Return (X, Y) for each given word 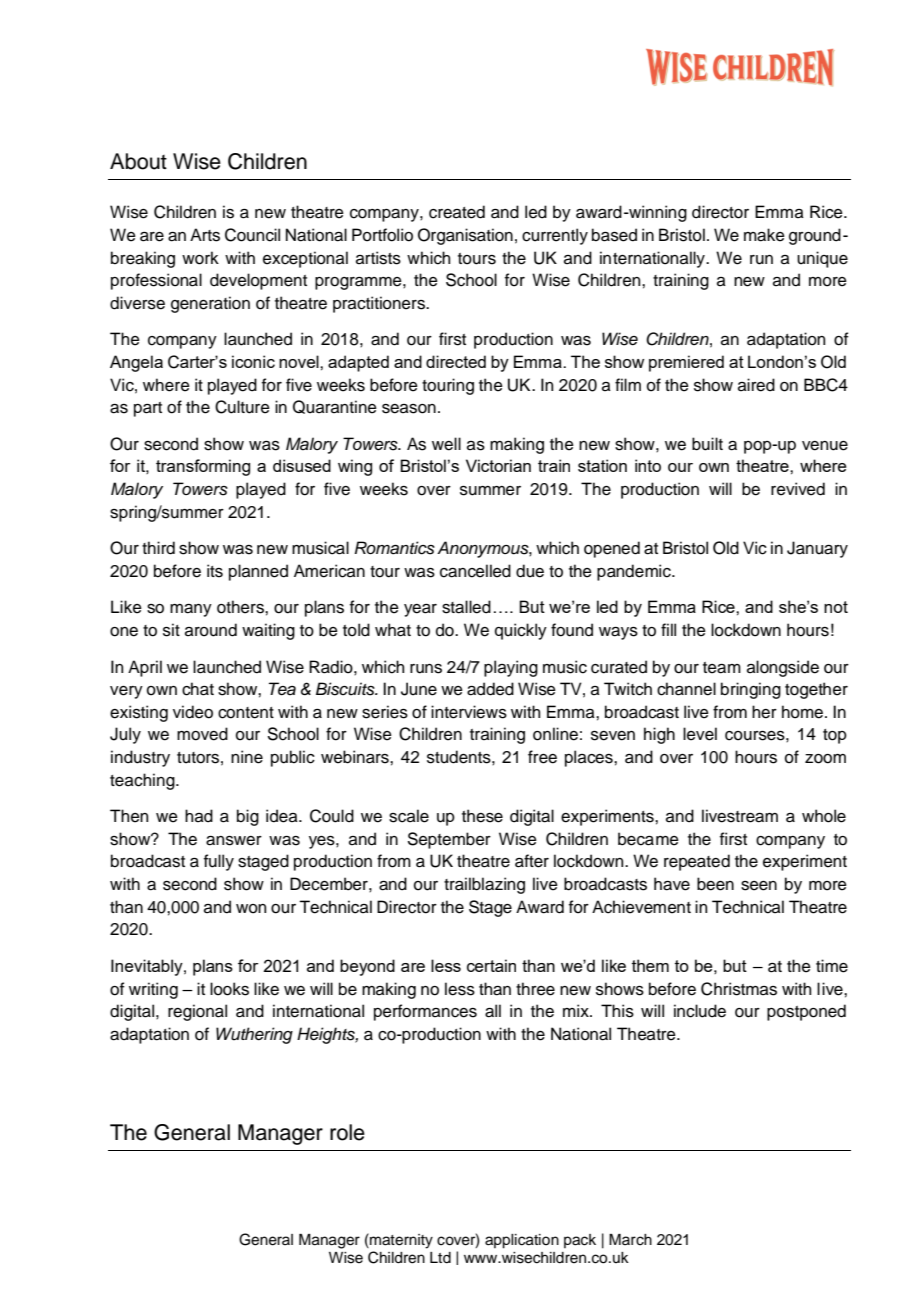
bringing (751, 690)
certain (491, 965)
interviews (469, 712)
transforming (203, 467)
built (707, 444)
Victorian (498, 465)
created (457, 212)
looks (229, 989)
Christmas (739, 989)
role (347, 1132)
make (764, 235)
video (193, 712)
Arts (205, 235)
